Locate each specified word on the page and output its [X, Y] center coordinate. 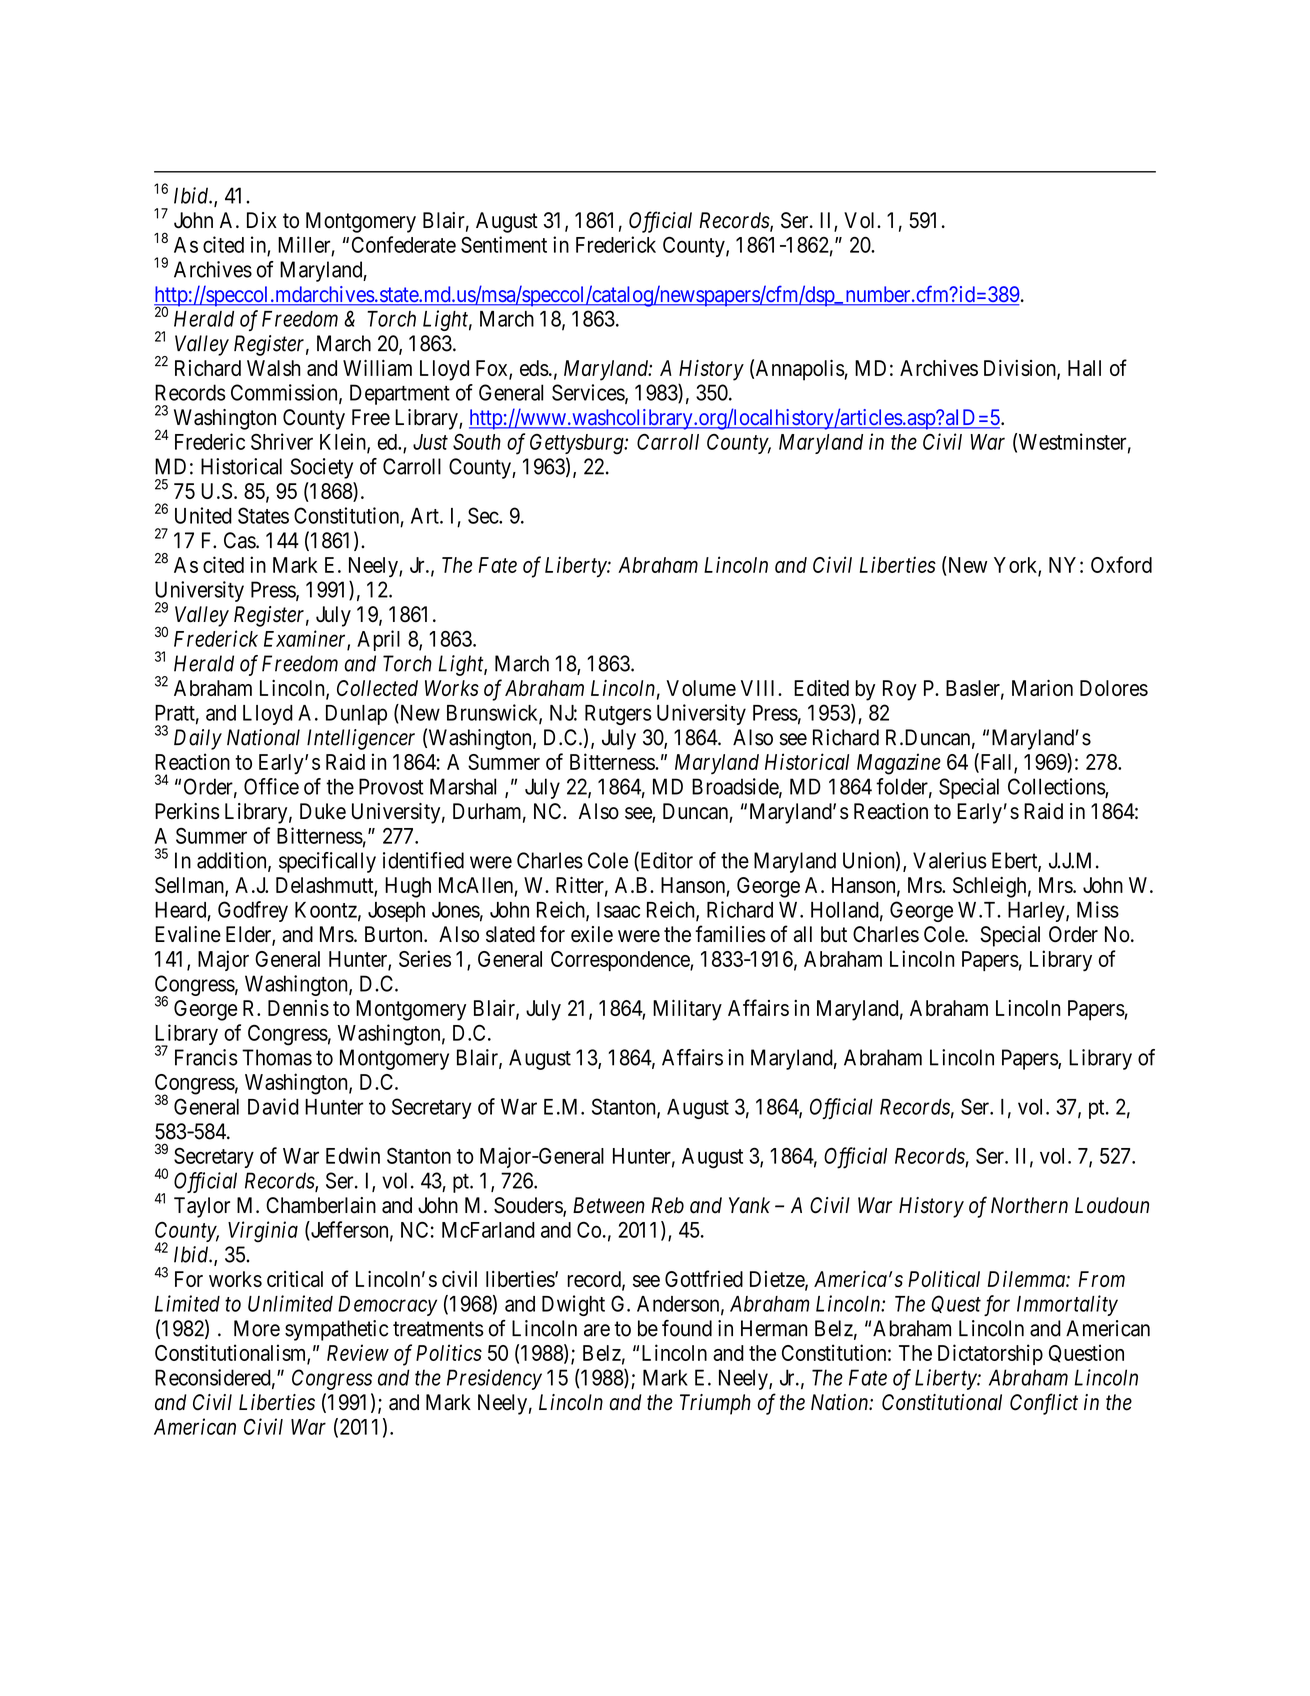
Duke [323, 811]
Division [1021, 369]
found [687, 1328]
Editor [665, 861]
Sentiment [504, 244]
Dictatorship [990, 1354]
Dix [262, 220]
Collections [1057, 787]
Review [358, 1352]
